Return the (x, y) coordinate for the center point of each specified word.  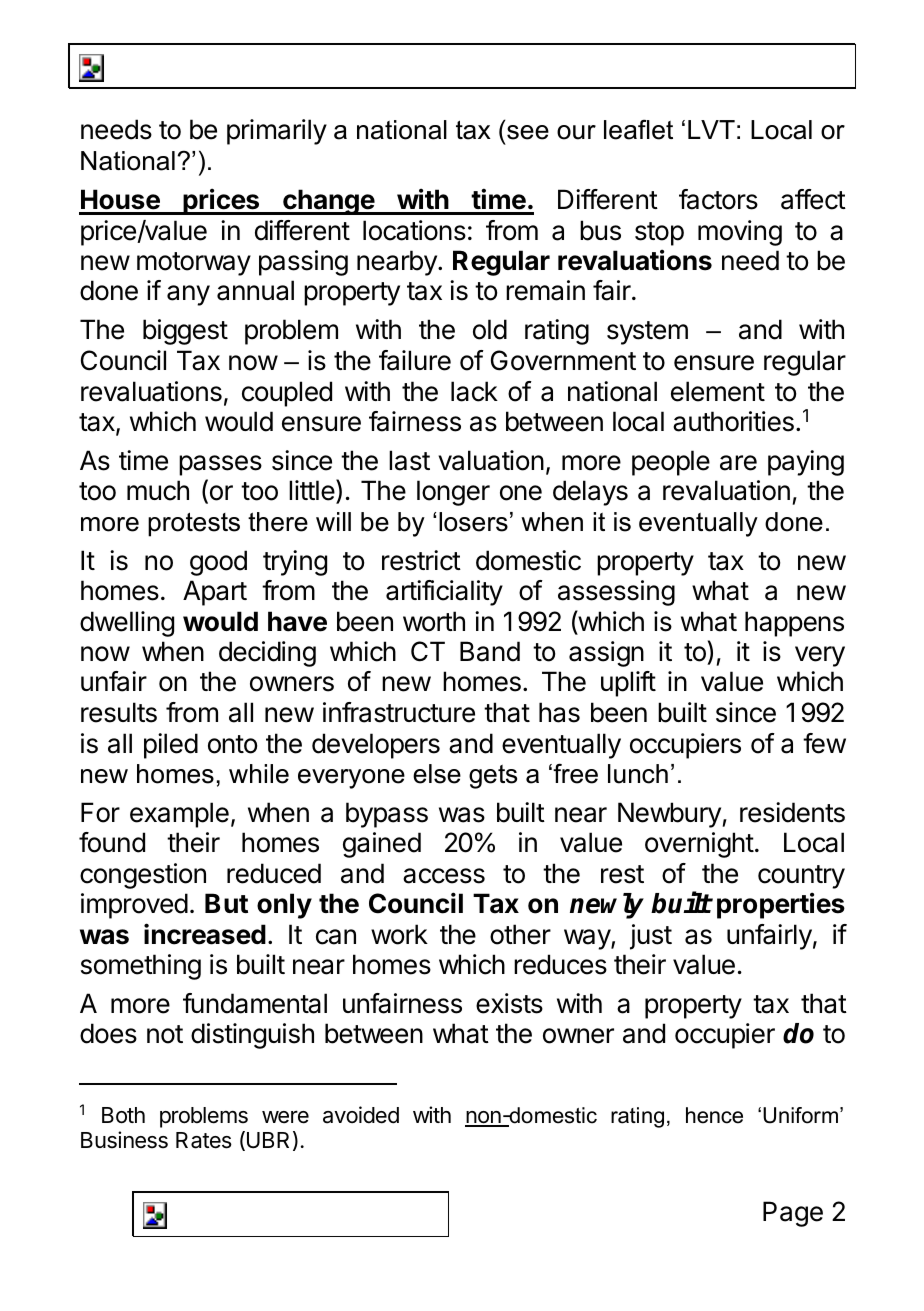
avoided (361, 1115)
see (528, 132)
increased (205, 934)
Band (490, 651)
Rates (204, 1140)
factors (718, 199)
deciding (267, 654)
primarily (277, 132)
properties (781, 905)
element (718, 391)
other (520, 934)
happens (794, 624)
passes (220, 465)
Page (793, 1214)
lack (474, 391)
